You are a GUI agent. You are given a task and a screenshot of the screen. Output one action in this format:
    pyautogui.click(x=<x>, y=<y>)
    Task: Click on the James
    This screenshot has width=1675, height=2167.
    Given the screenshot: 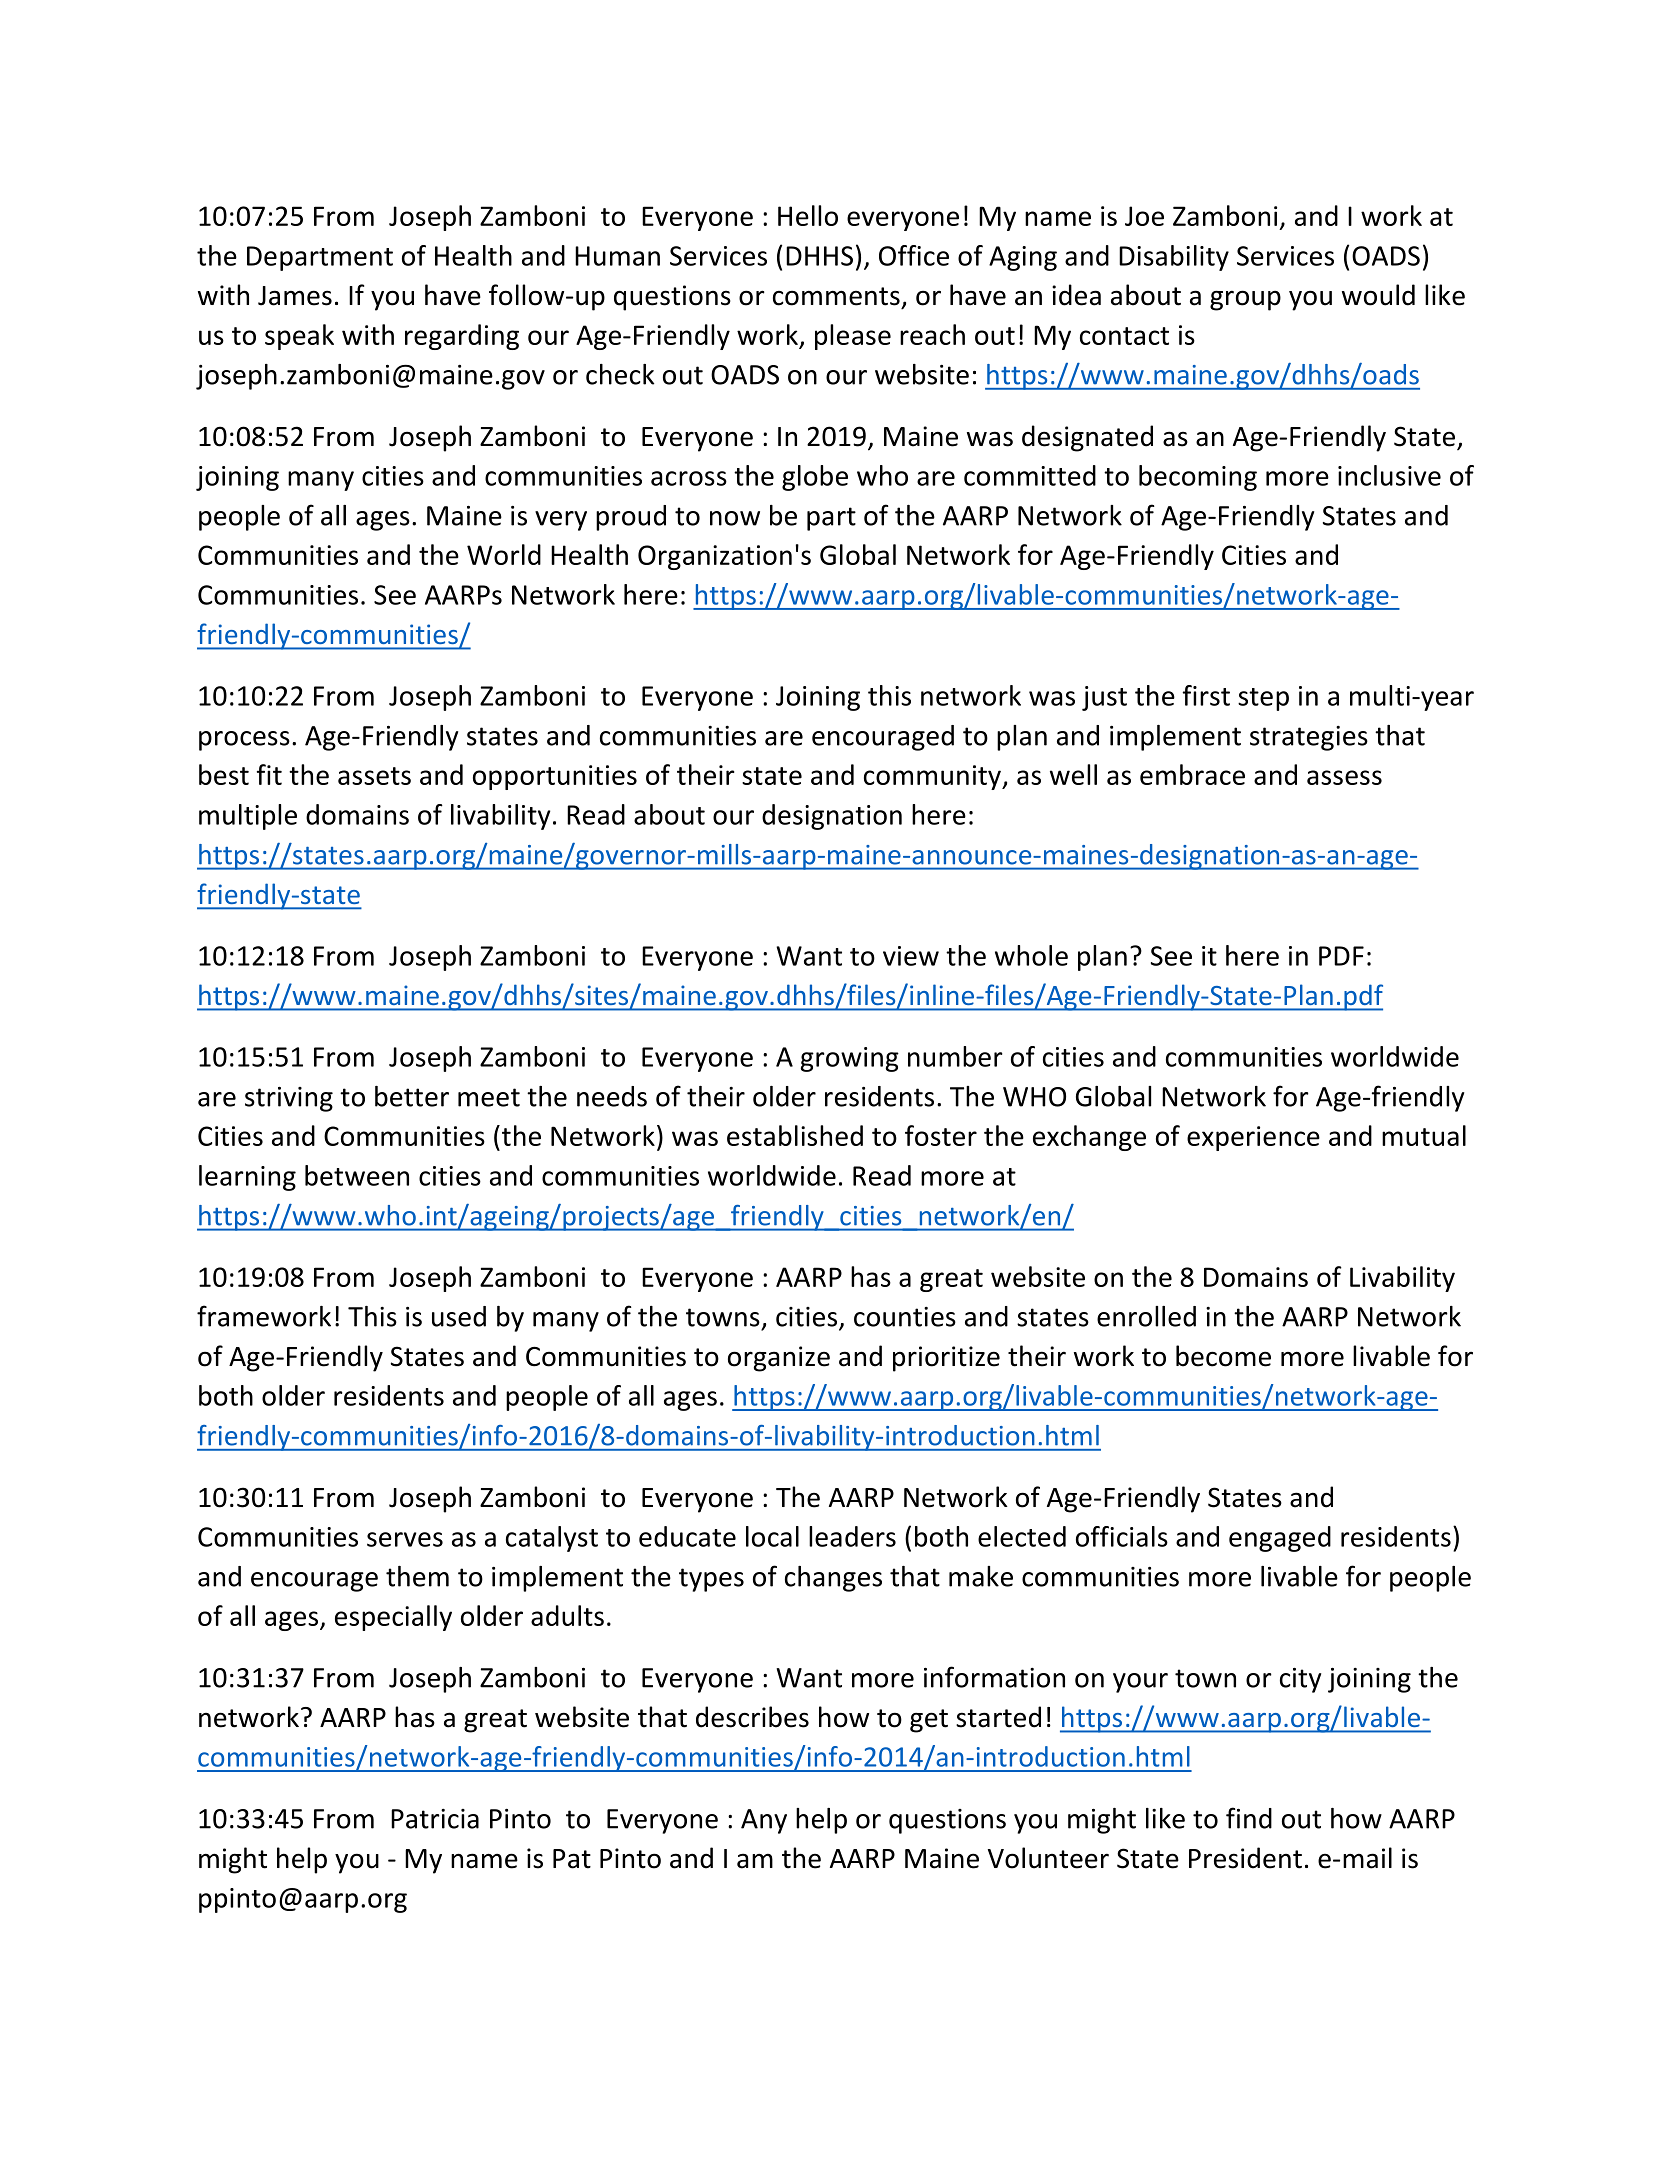 What is the action you would take?
    pyautogui.click(x=295, y=296)
